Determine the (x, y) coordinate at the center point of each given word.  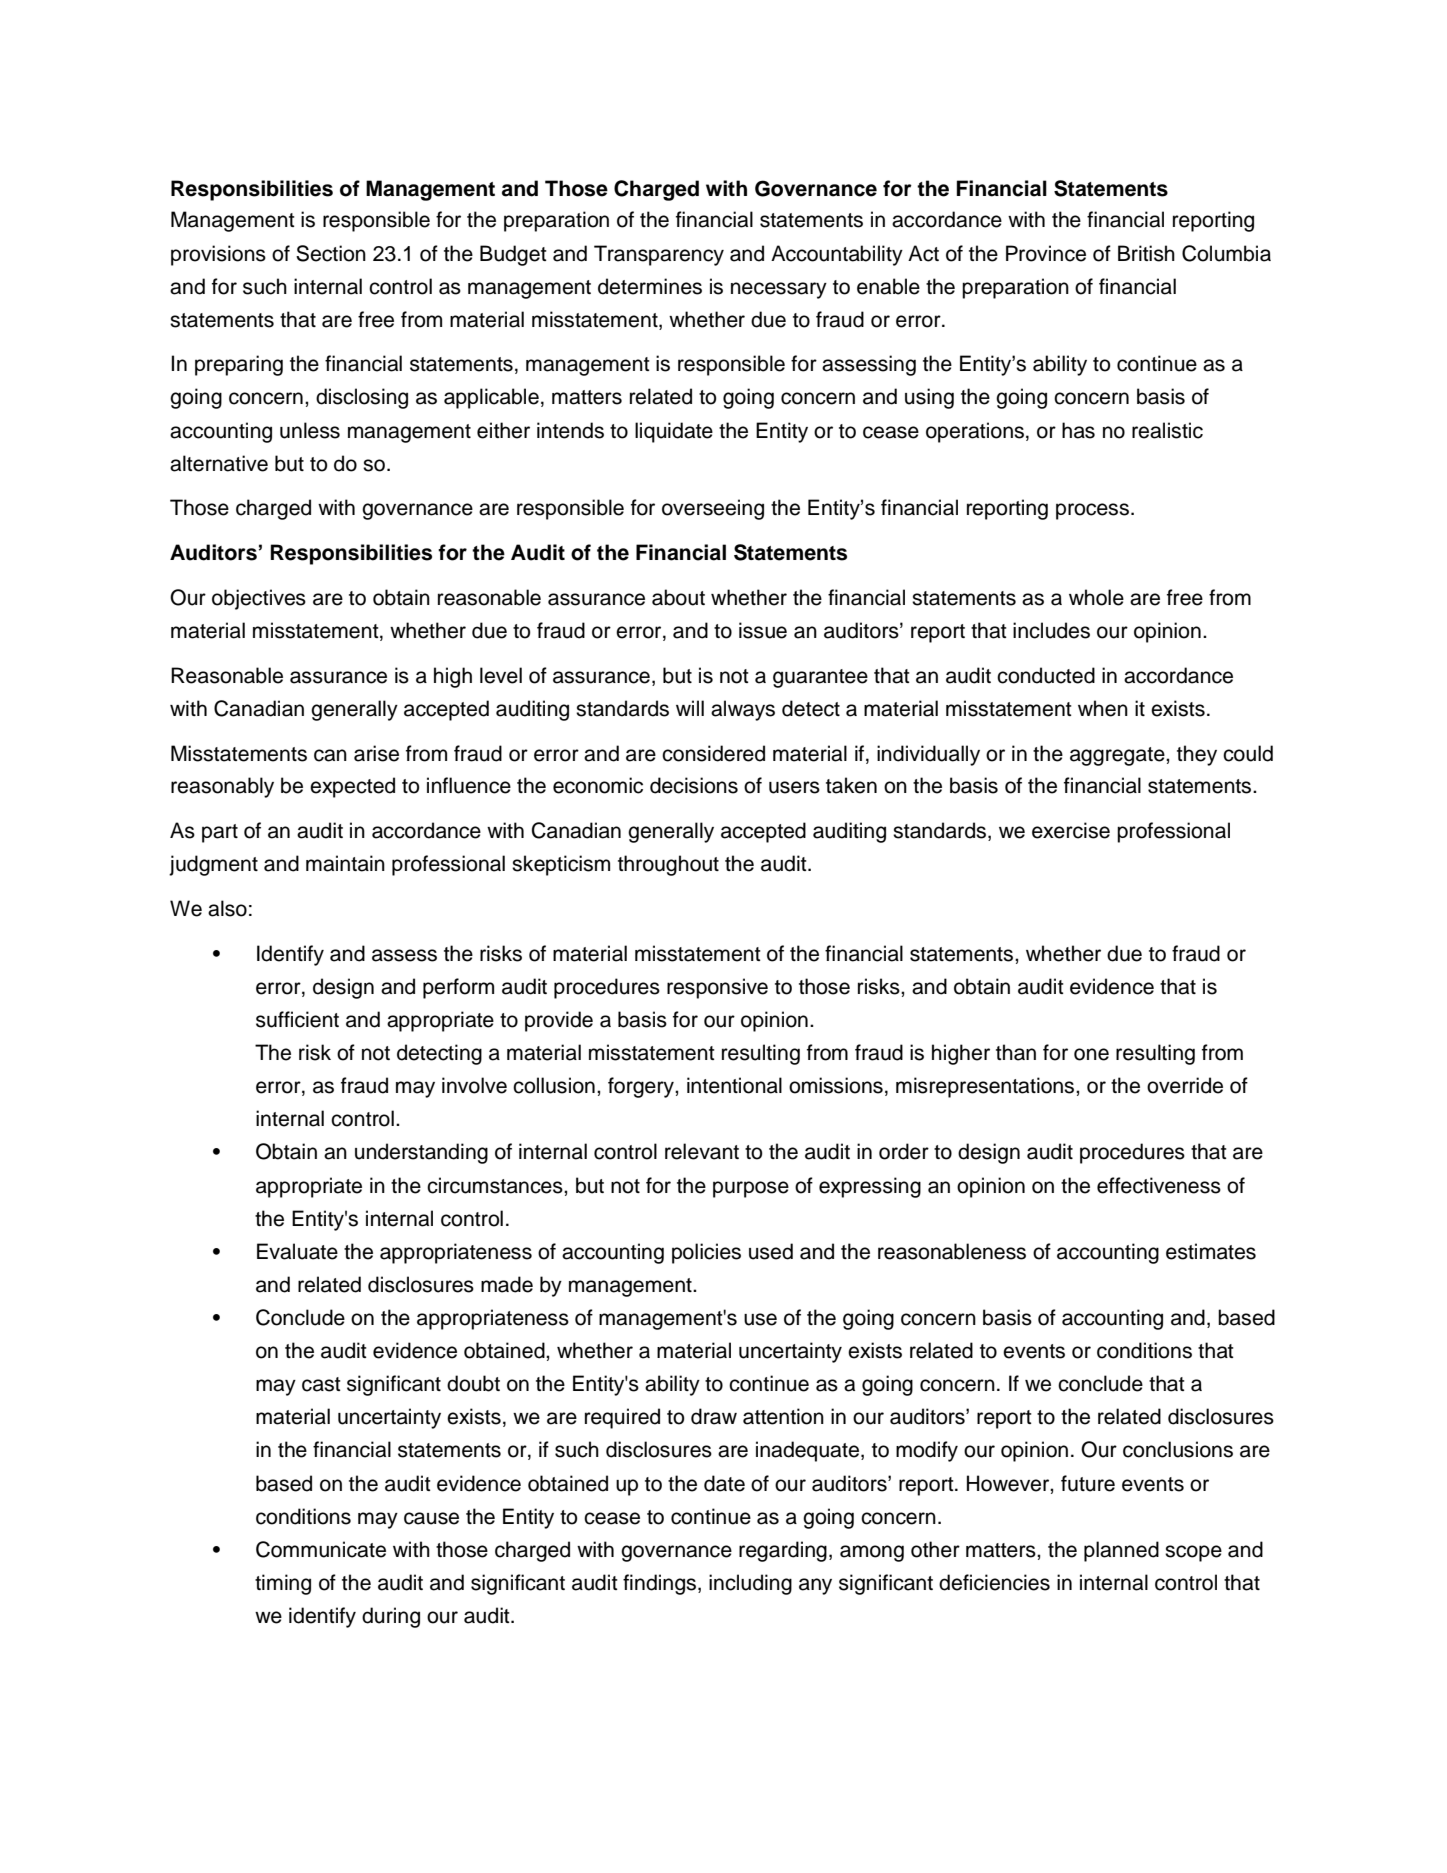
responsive (717, 988)
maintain (345, 863)
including (750, 1584)
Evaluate (297, 1251)
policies (706, 1253)
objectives (259, 599)
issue (763, 630)
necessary (779, 290)
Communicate (321, 1549)
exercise (1071, 830)
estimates (1211, 1251)
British (1146, 253)
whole (1096, 597)
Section (331, 253)
